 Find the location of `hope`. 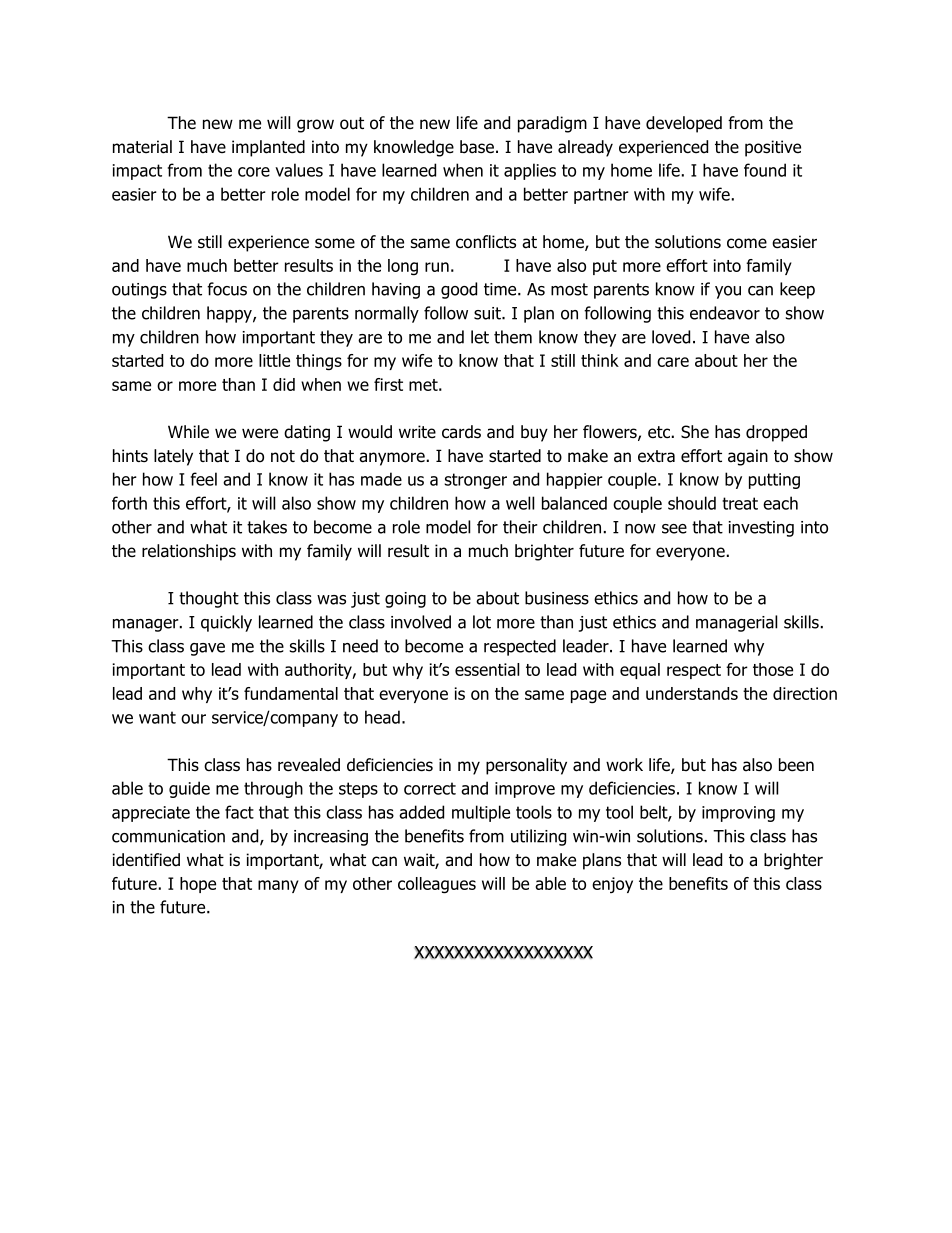

hope is located at coordinates (198, 885).
